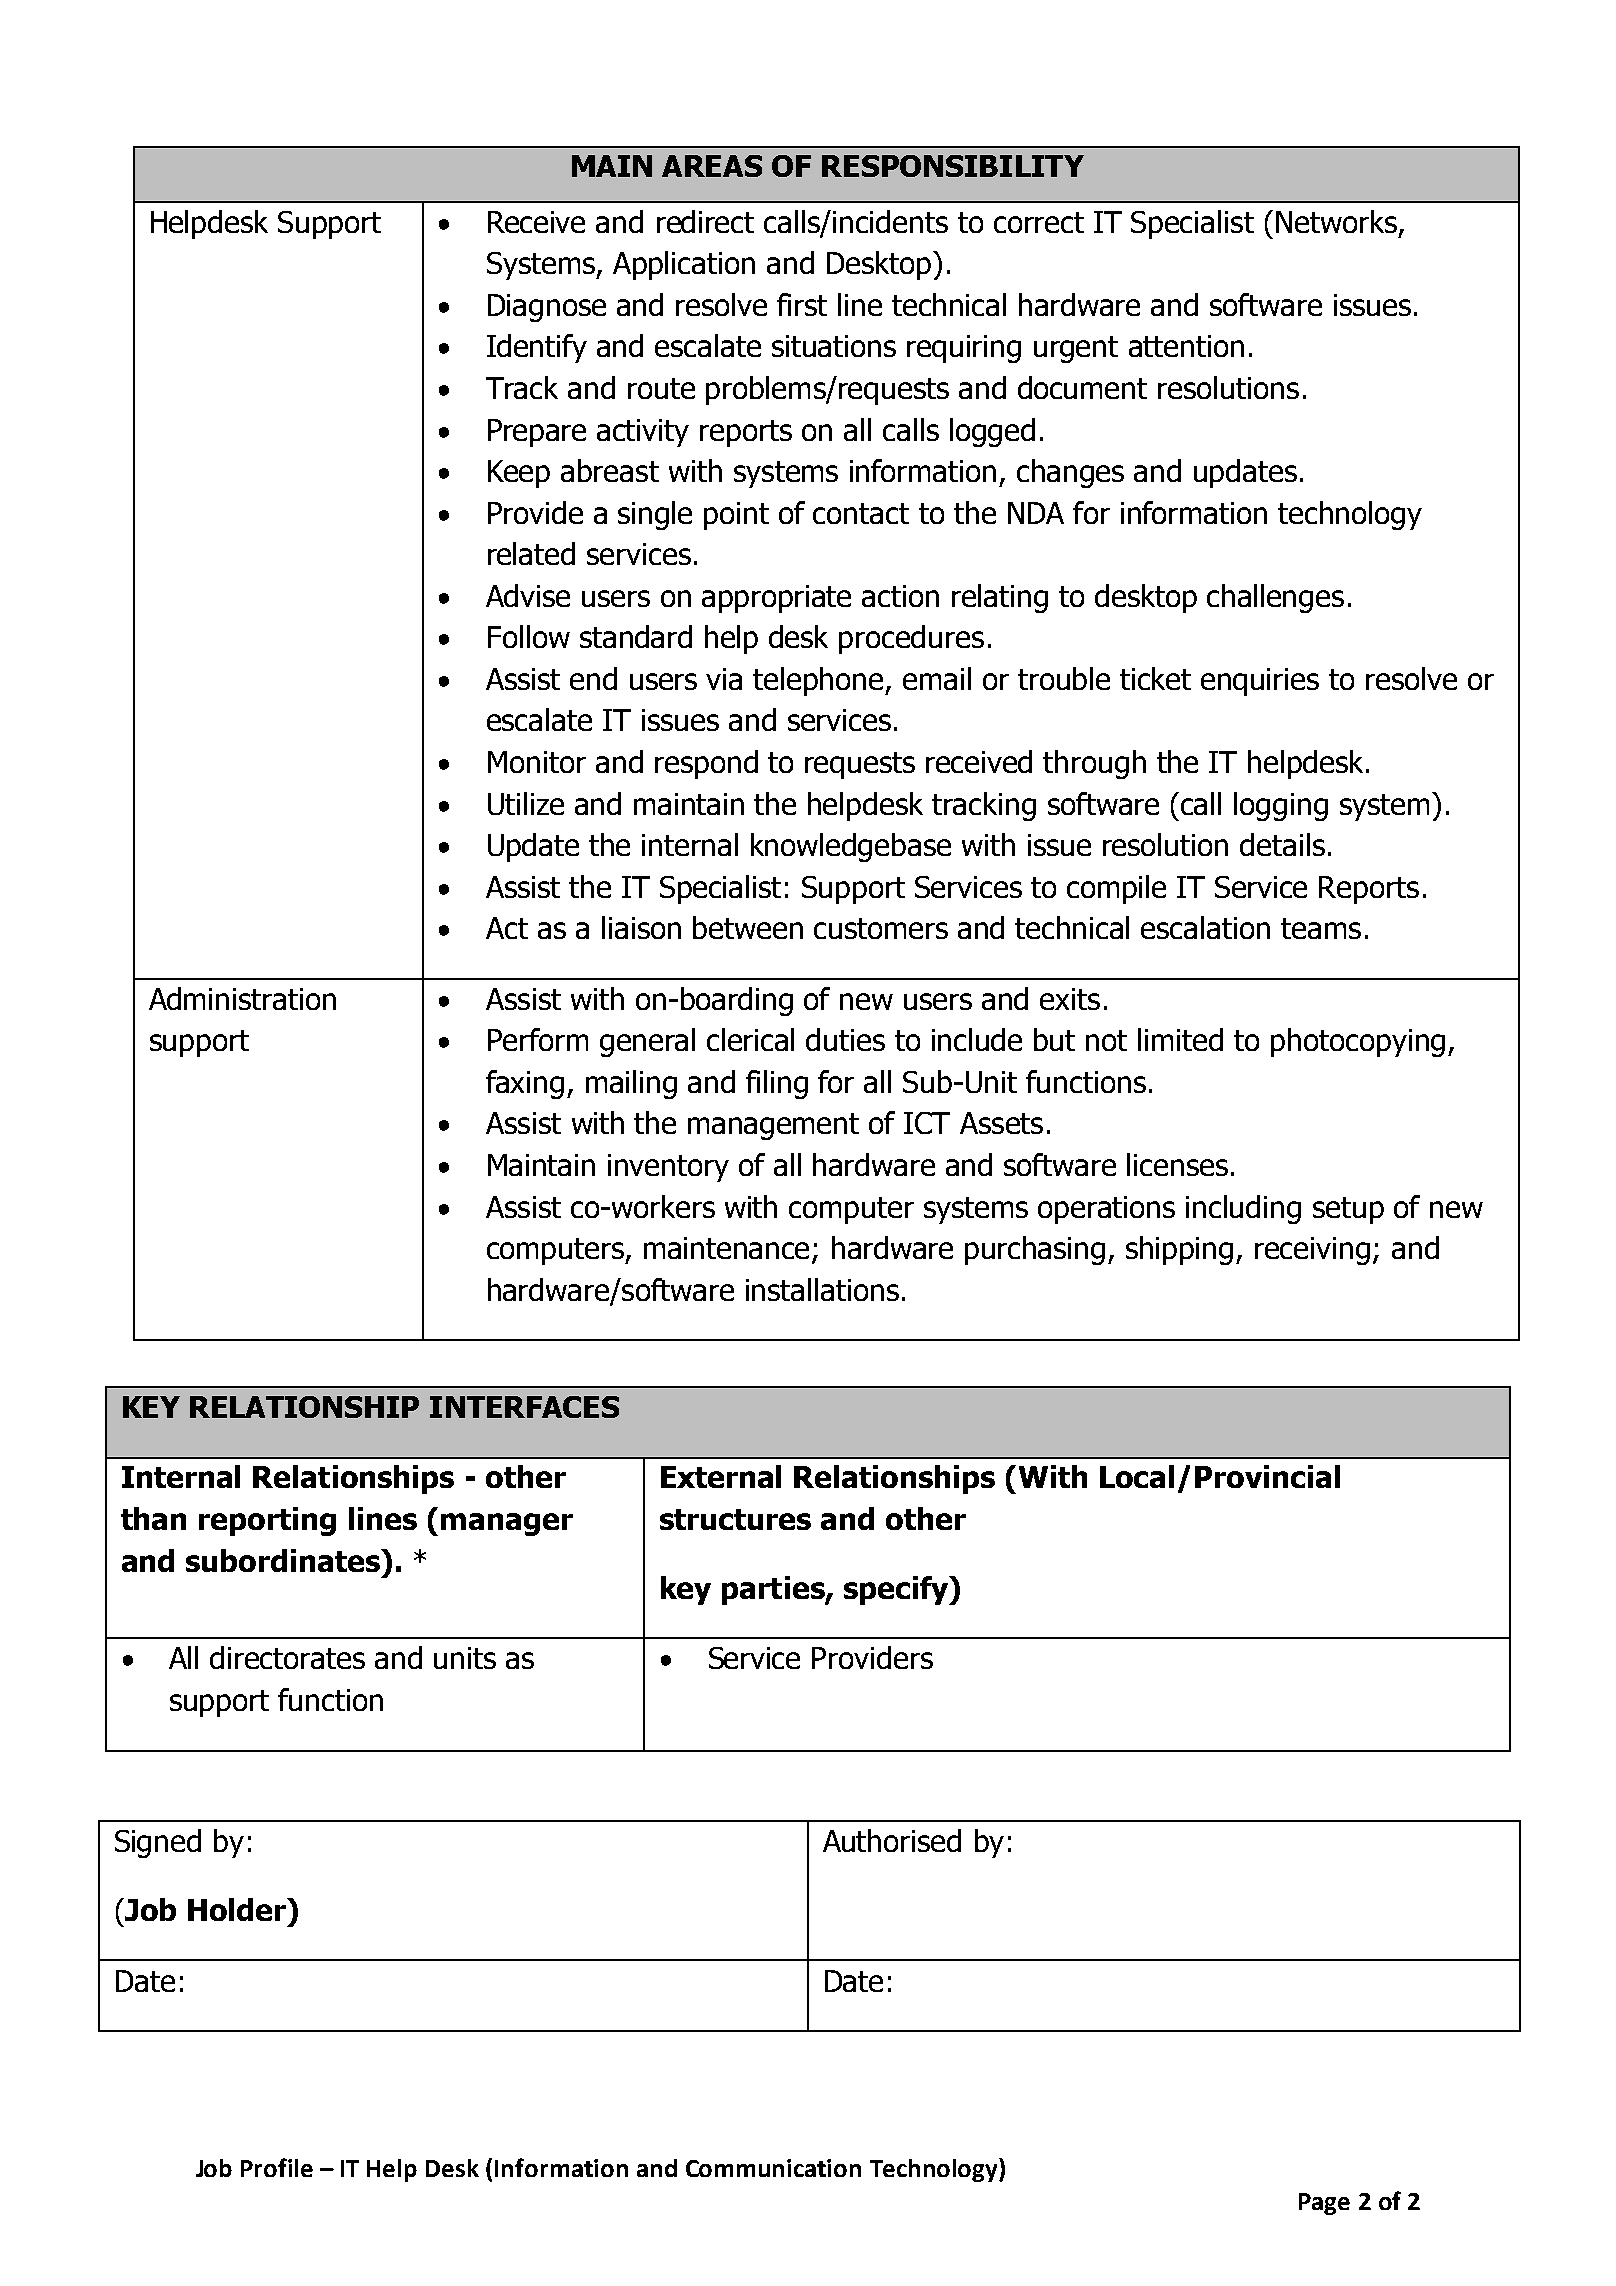  What do you see at coordinates (776, 599) in the screenshot?
I see `appropriate` at bounding box center [776, 599].
